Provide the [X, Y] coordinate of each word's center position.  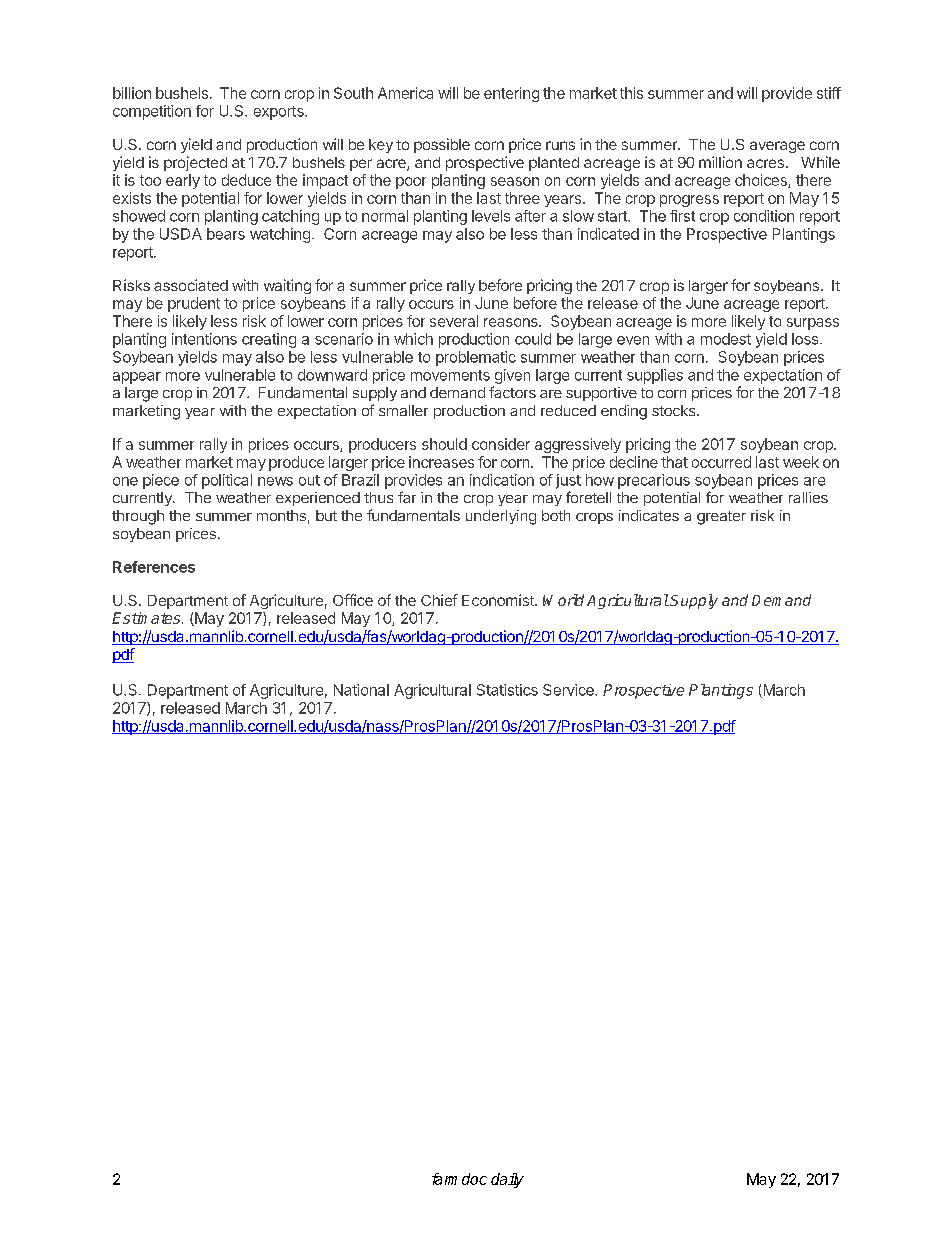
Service [569, 690]
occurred [721, 462]
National [361, 690]
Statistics [507, 690]
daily [507, 1180]
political [227, 481]
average [777, 147]
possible [442, 145]
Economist [499, 600]
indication [502, 480]
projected [195, 163]
